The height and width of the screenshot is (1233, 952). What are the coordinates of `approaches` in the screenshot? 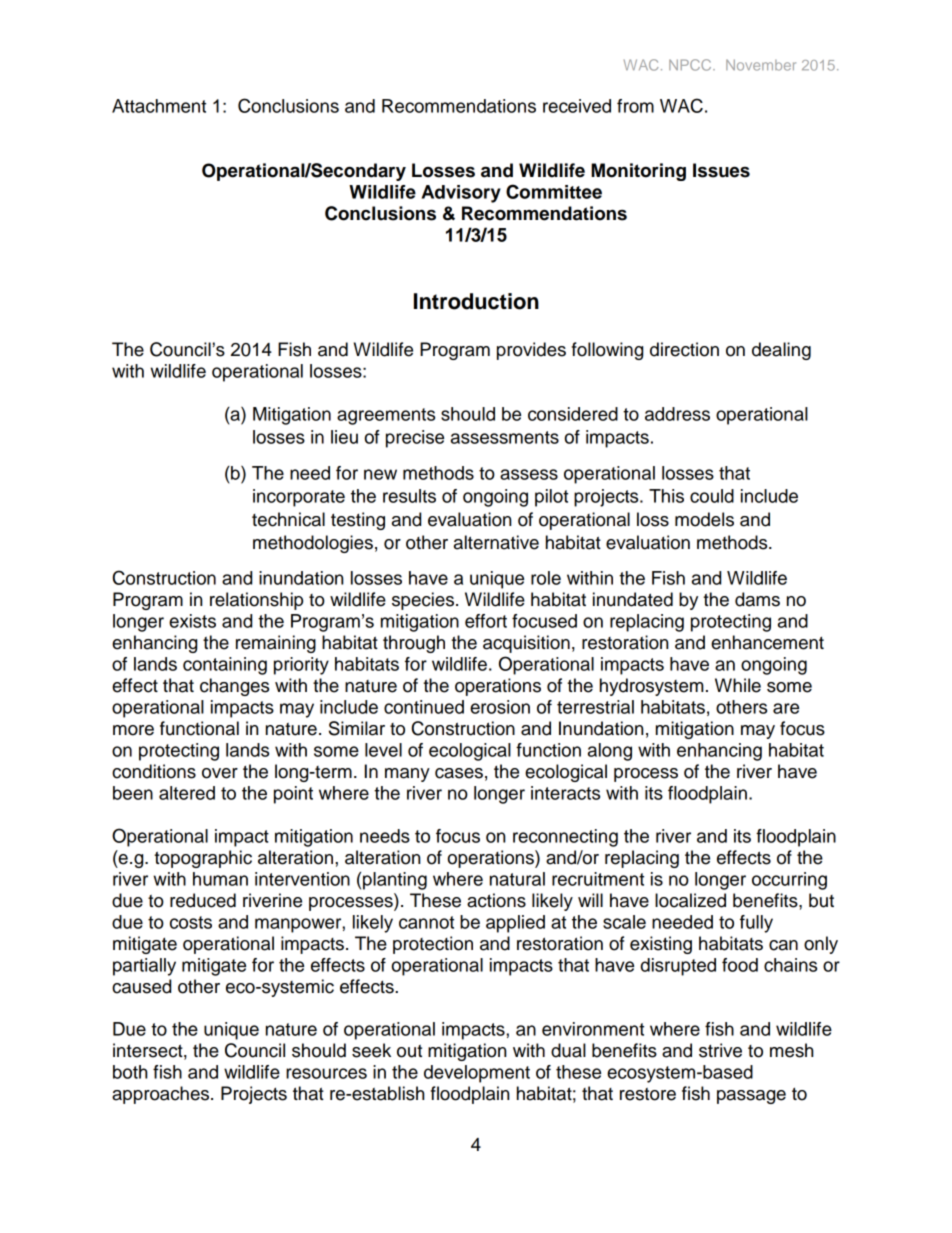 It's located at (162, 1095).
